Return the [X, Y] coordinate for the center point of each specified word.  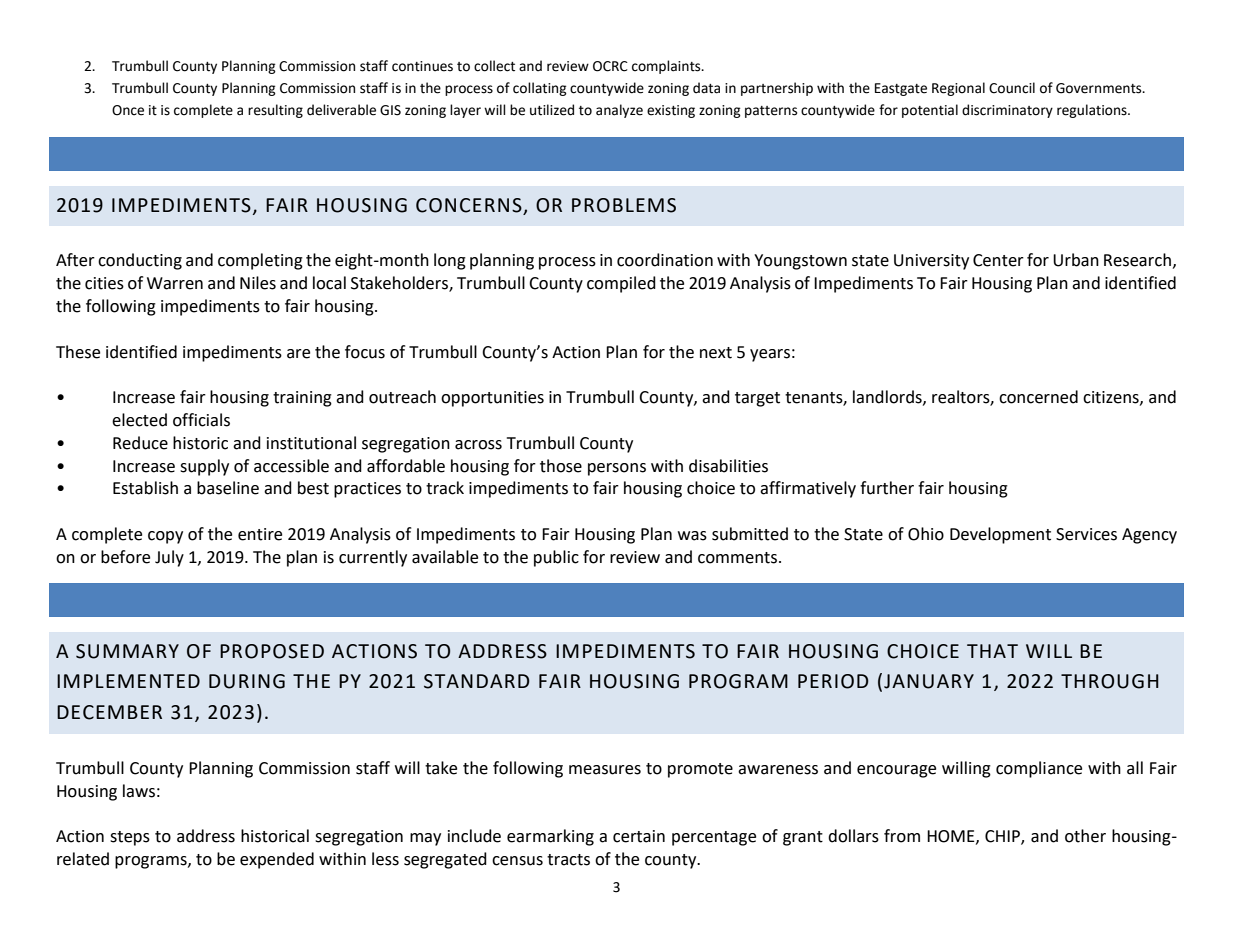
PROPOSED [272, 651]
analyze [619, 111]
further [887, 488]
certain [639, 836]
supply [204, 467]
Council [1012, 88]
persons [617, 469]
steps [130, 838]
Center [998, 260]
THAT [992, 651]
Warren [175, 283]
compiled [621, 284]
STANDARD [477, 681]
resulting [275, 111]
